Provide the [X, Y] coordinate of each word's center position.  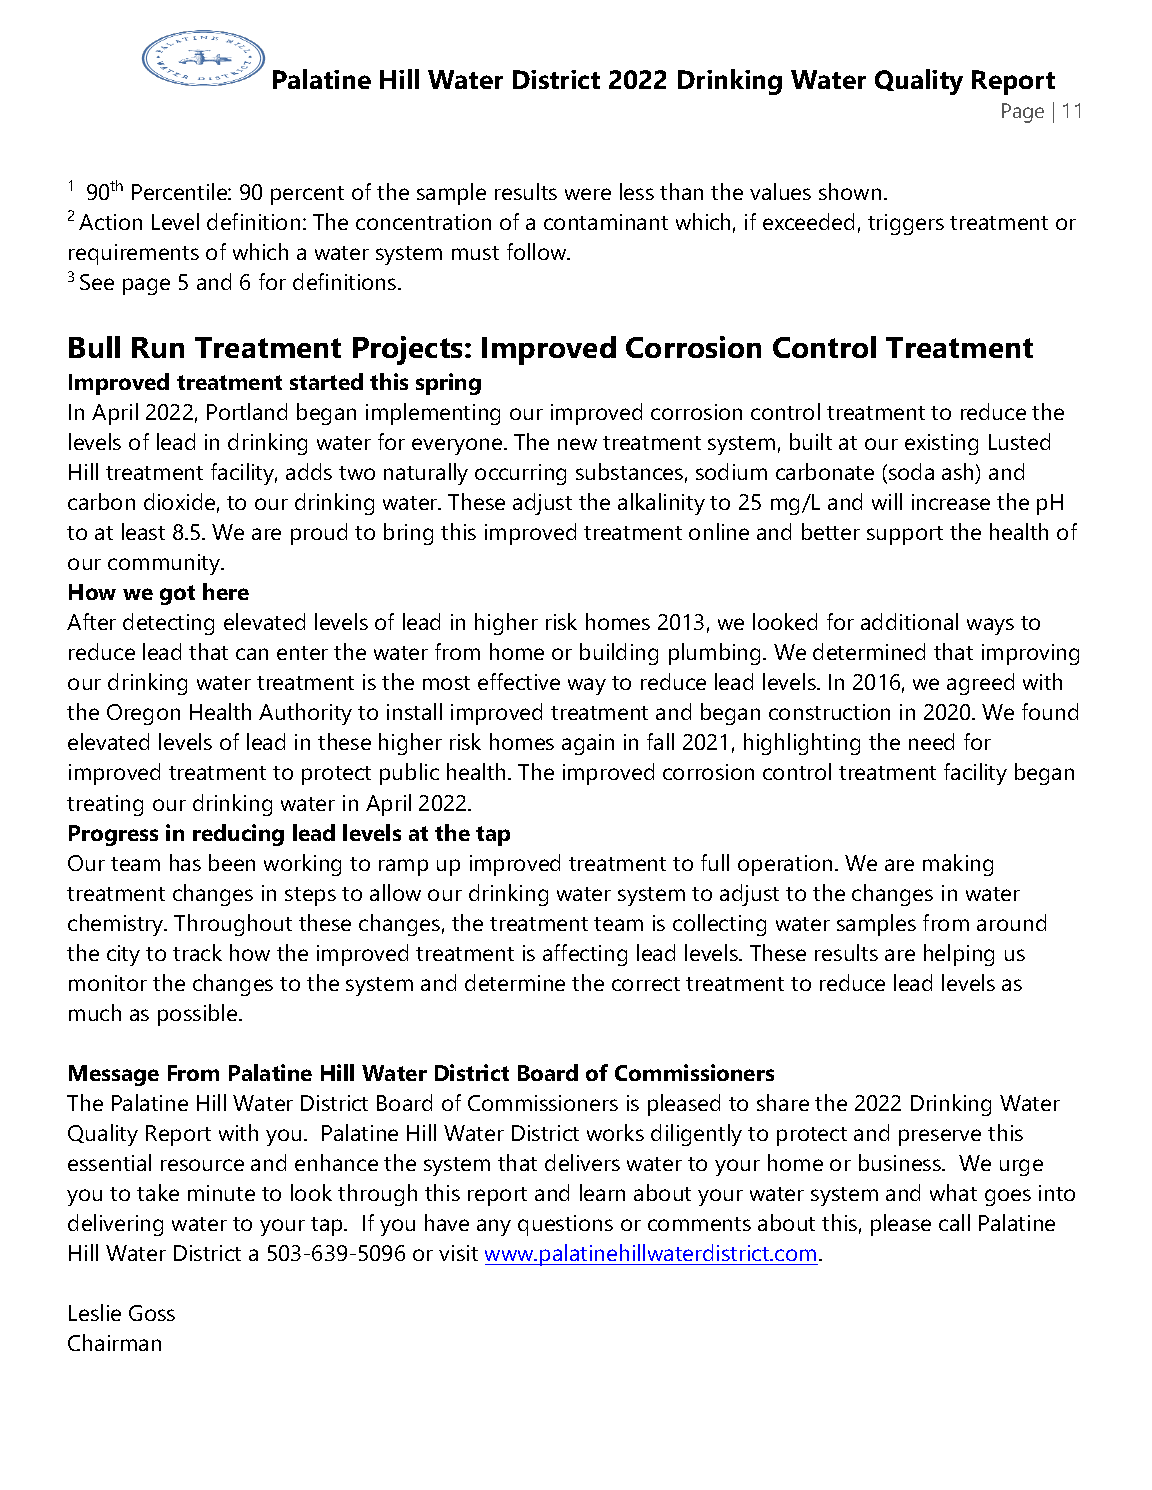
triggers [906, 224]
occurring [520, 474]
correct [646, 984]
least [143, 531]
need [931, 741]
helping [959, 955]
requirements [134, 254]
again [588, 744]
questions [565, 1225]
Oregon [143, 714]
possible [199, 1015]
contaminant [606, 222]
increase [951, 502]
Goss [152, 1313]
